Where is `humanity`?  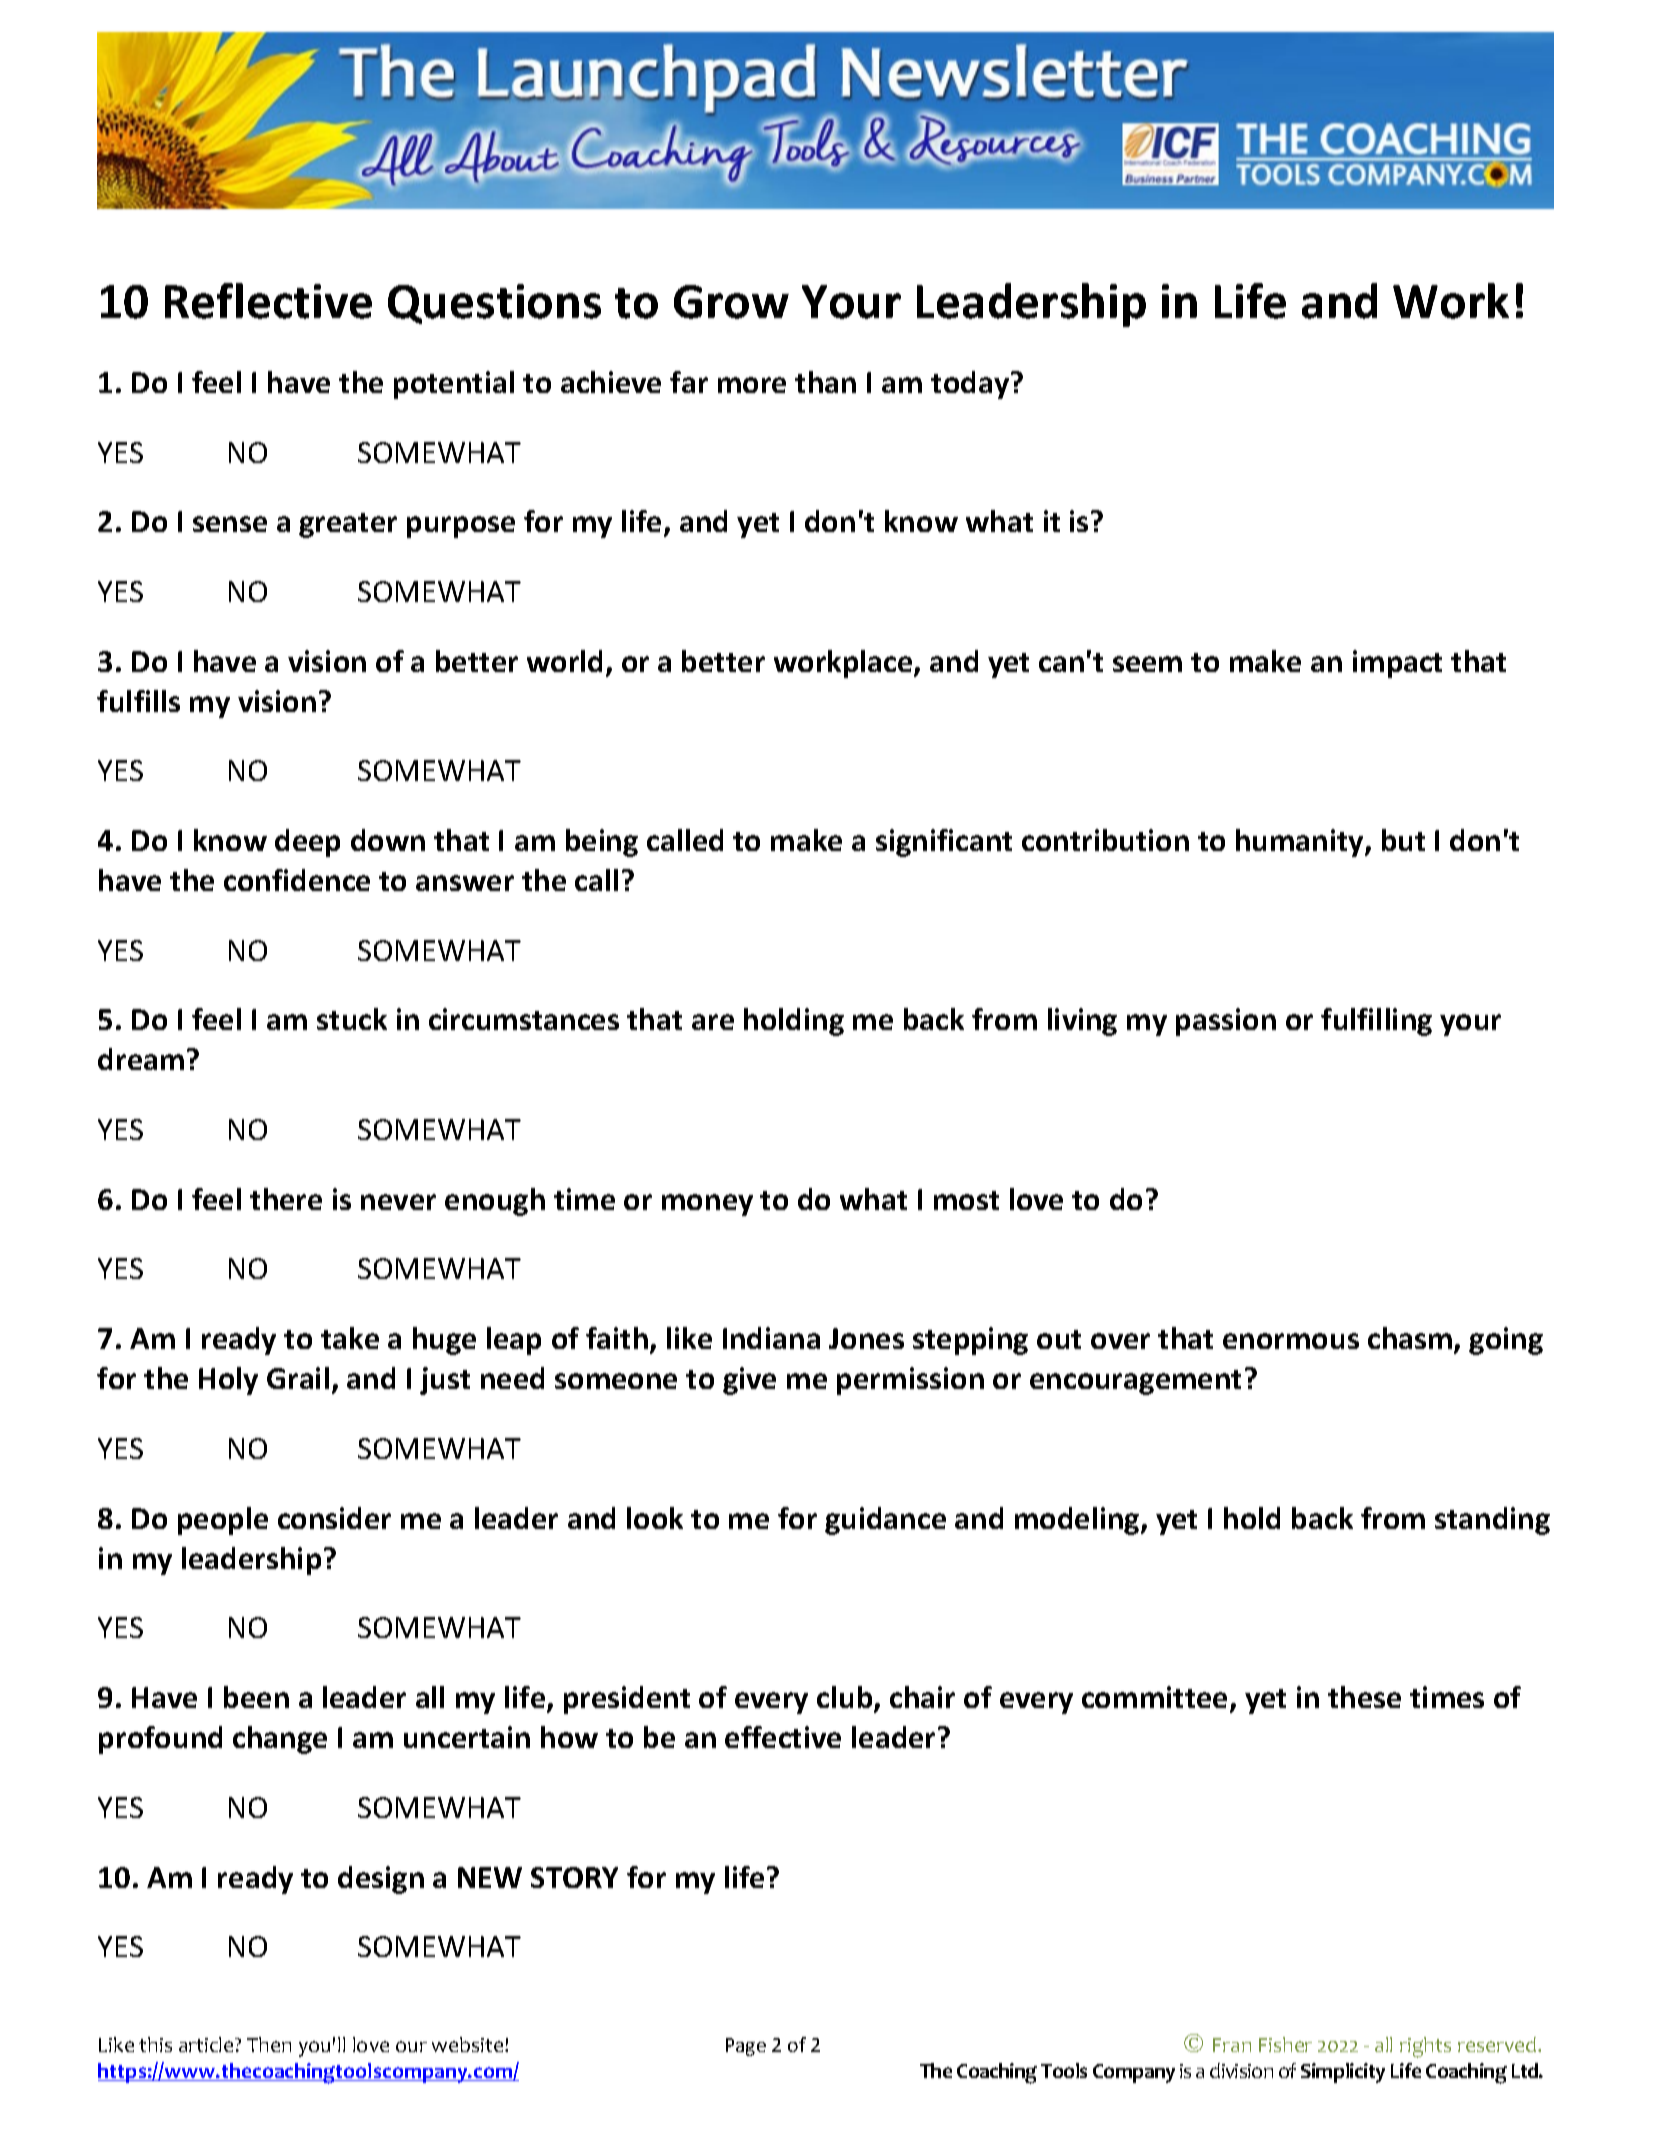
humanity is located at coordinates (1301, 843).
